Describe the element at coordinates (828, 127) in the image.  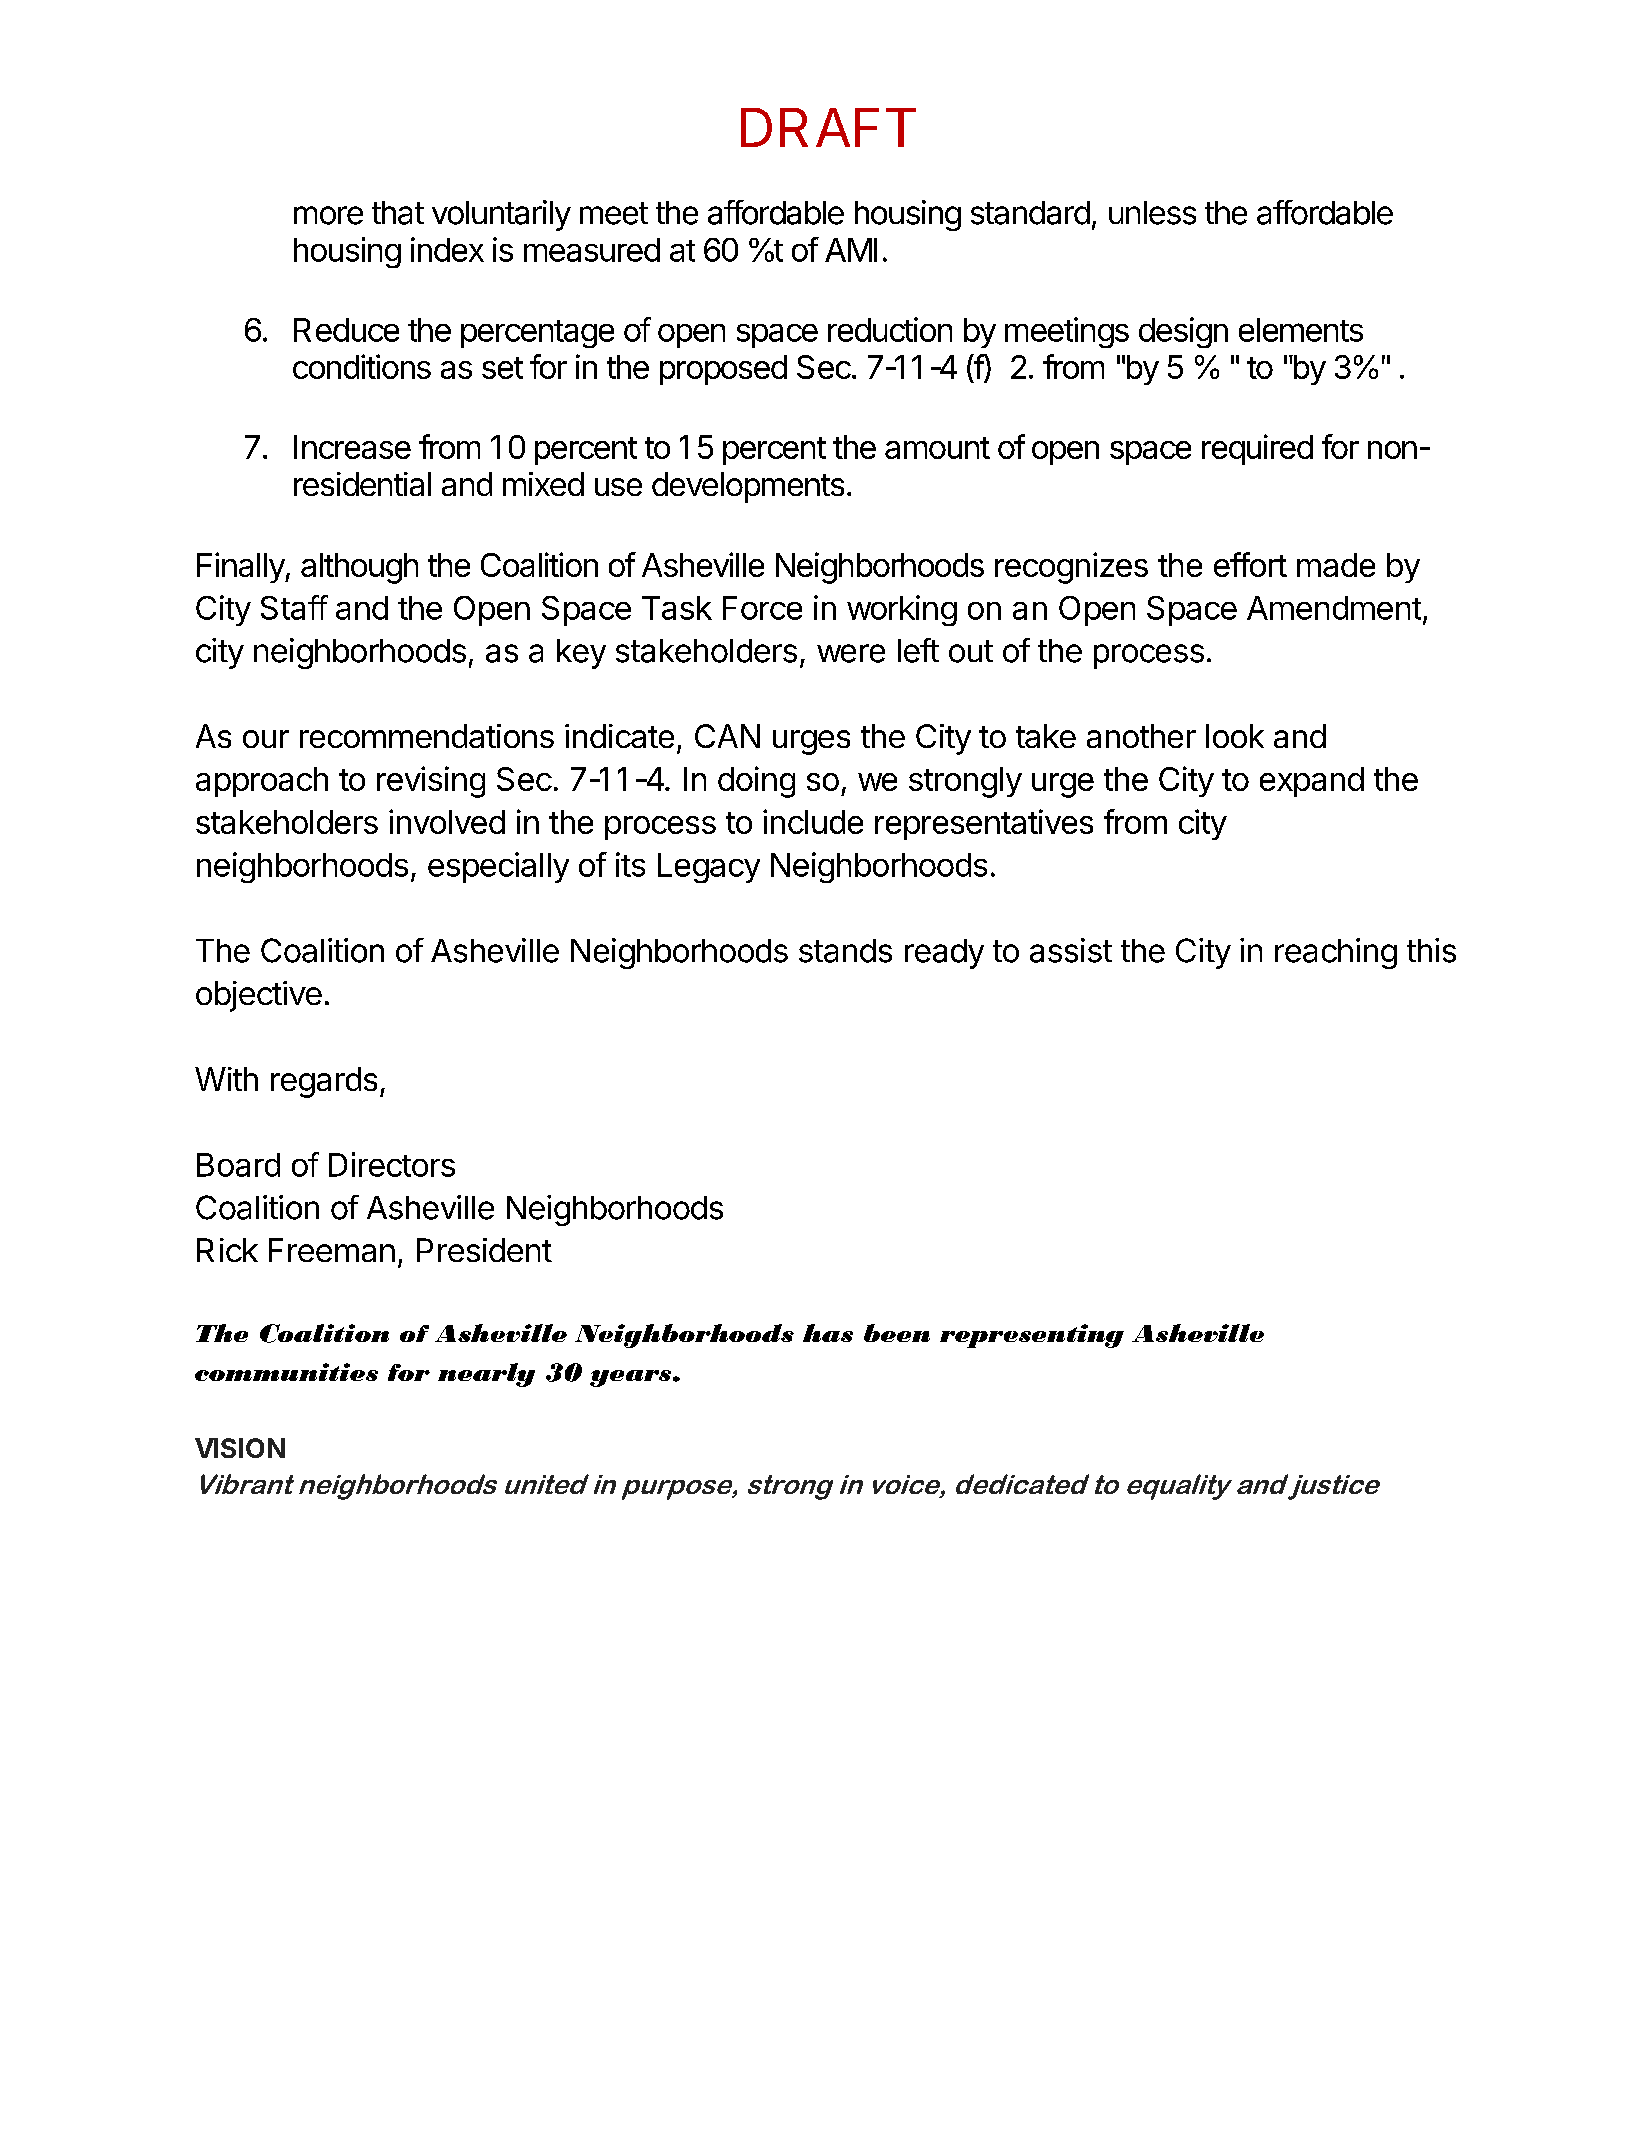
I see `DRAFT` at that location.
